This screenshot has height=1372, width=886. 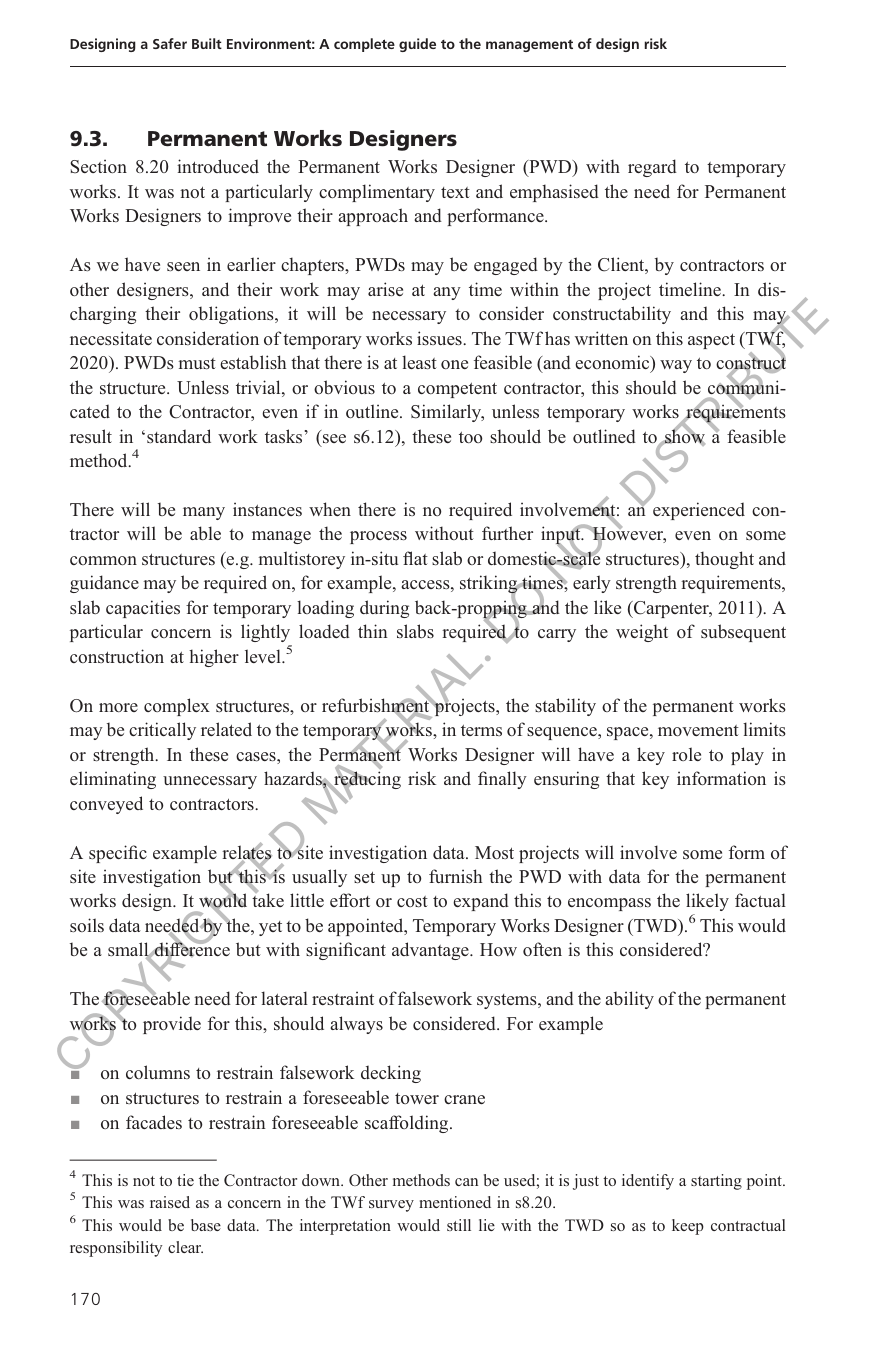 What do you see at coordinates (686, 754) in the screenshot?
I see `role` at bounding box center [686, 754].
